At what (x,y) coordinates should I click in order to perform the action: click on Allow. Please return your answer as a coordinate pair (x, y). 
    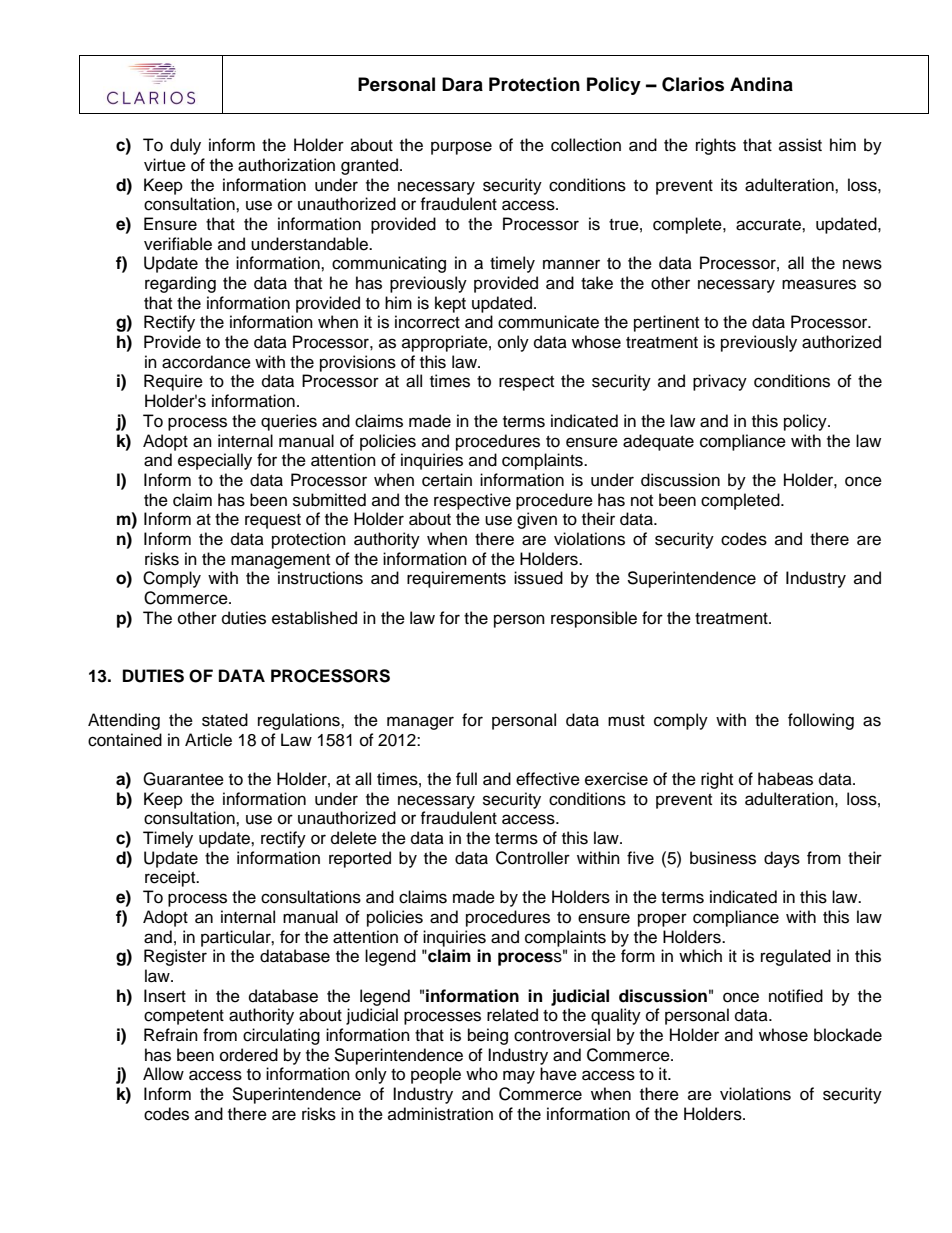
    Looking at the image, I should click on (163, 1074).
